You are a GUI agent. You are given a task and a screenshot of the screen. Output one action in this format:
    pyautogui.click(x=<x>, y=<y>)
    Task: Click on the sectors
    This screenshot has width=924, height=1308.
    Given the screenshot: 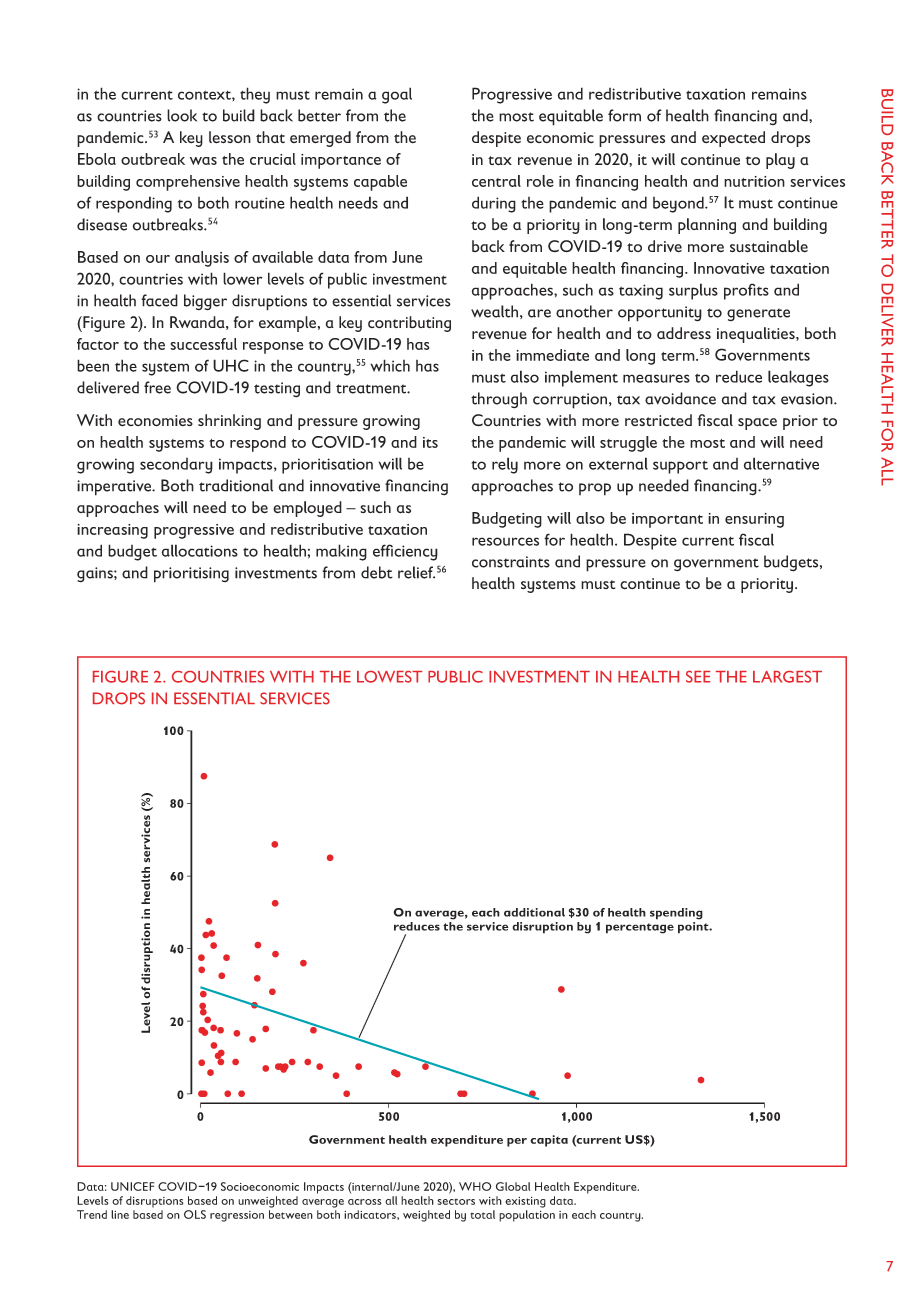 What is the action you would take?
    pyautogui.click(x=456, y=1202)
